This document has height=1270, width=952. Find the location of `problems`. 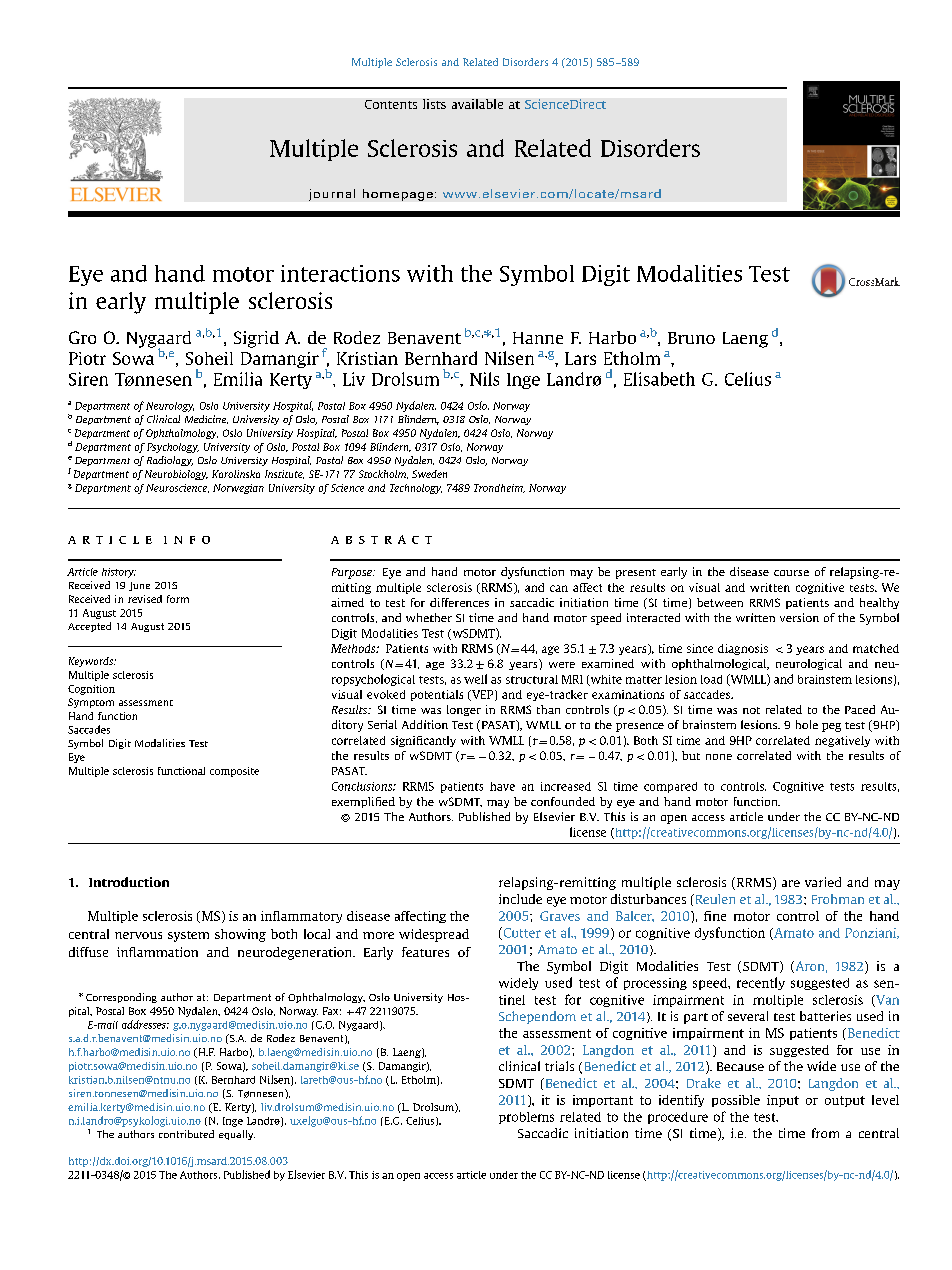

problems is located at coordinates (526, 1118).
